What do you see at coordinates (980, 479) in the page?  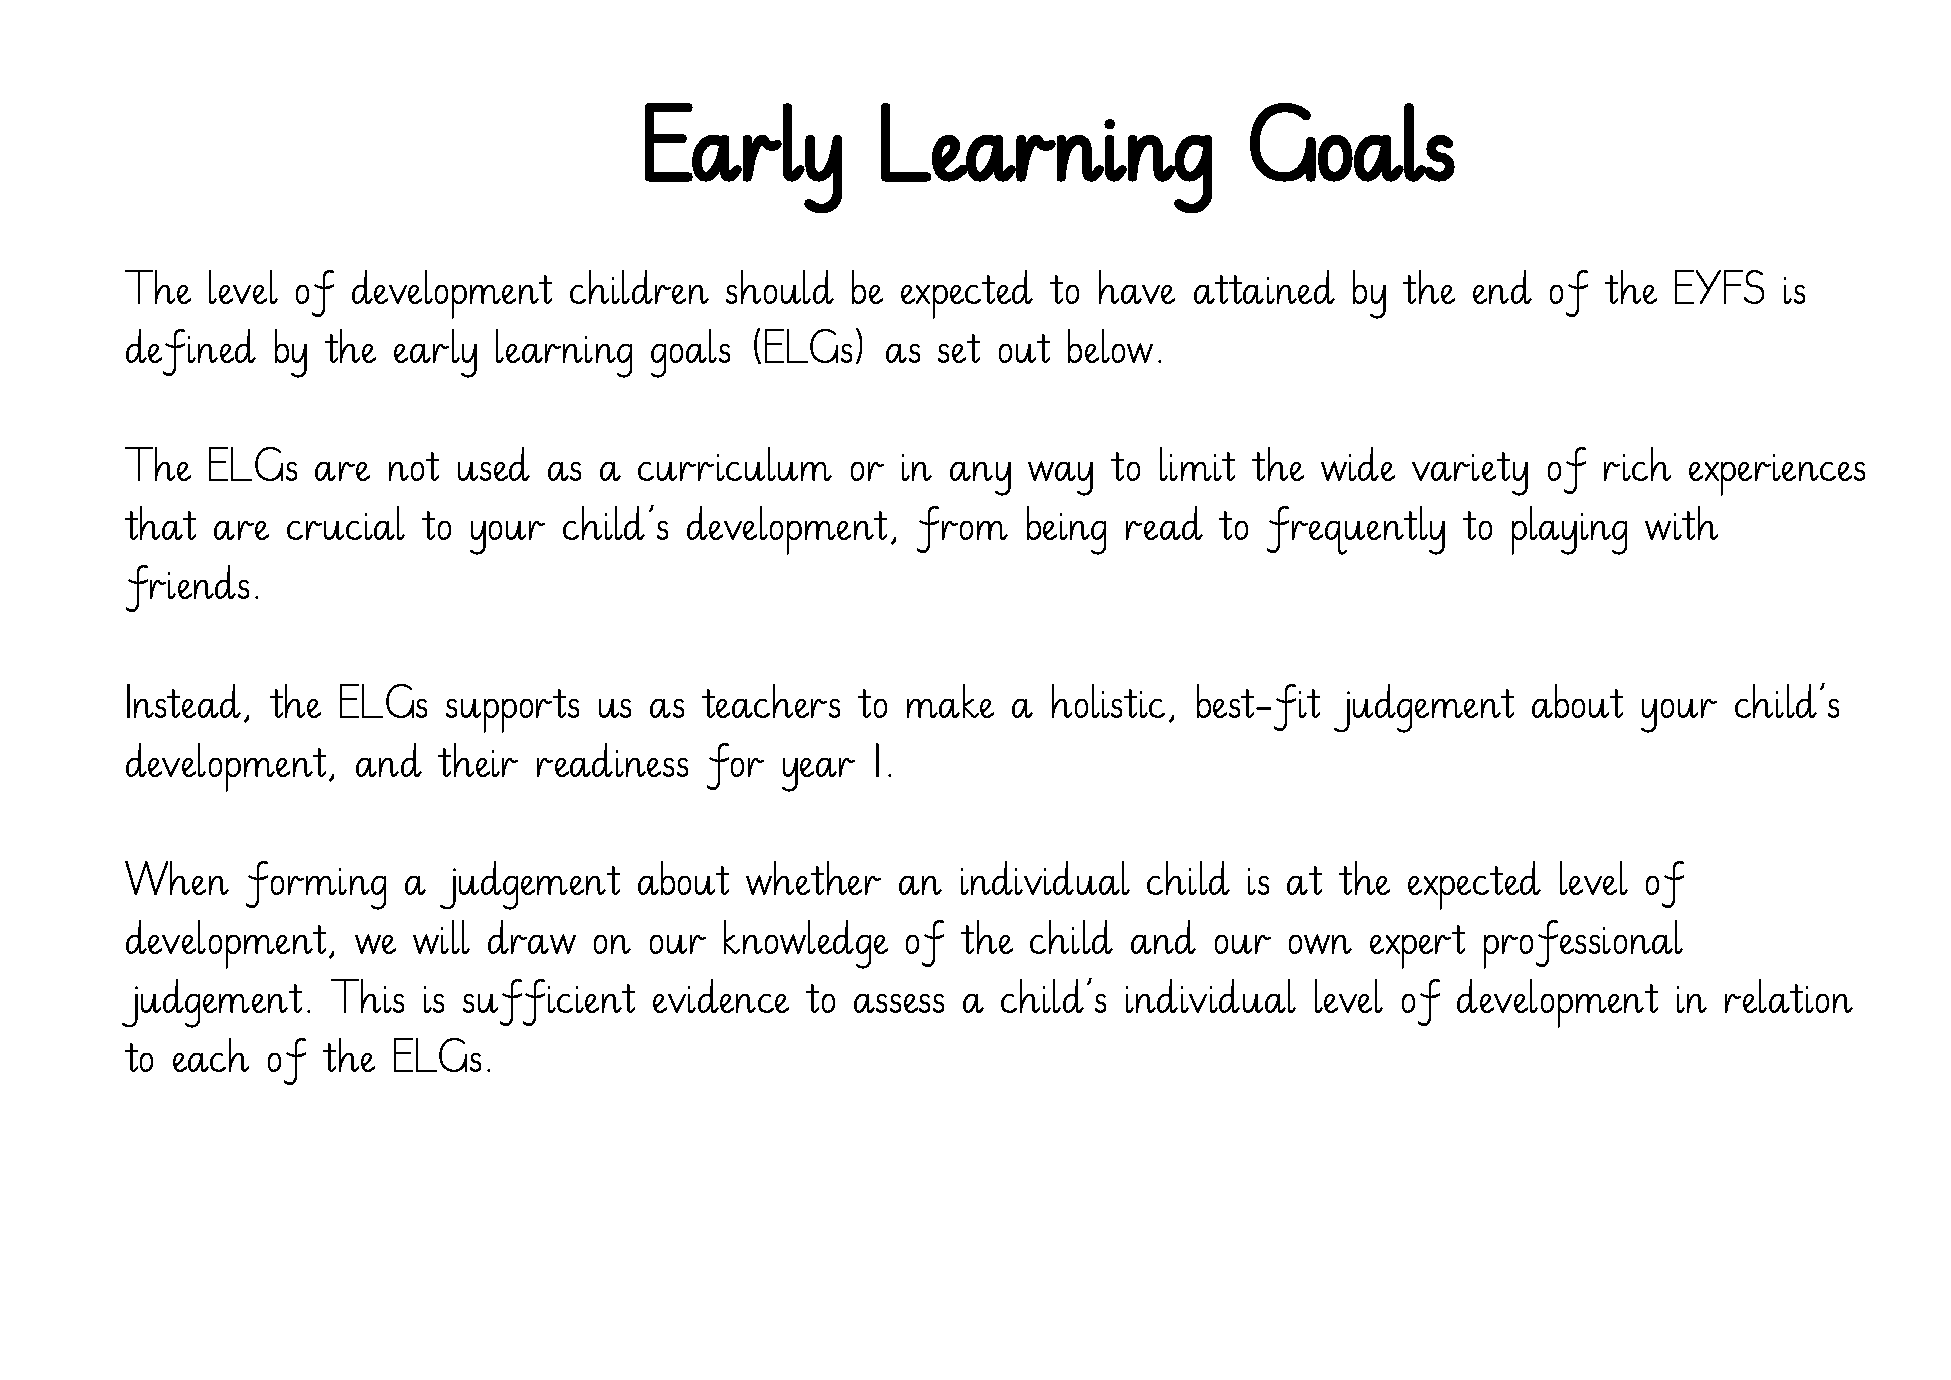 I see `any` at bounding box center [980, 479].
